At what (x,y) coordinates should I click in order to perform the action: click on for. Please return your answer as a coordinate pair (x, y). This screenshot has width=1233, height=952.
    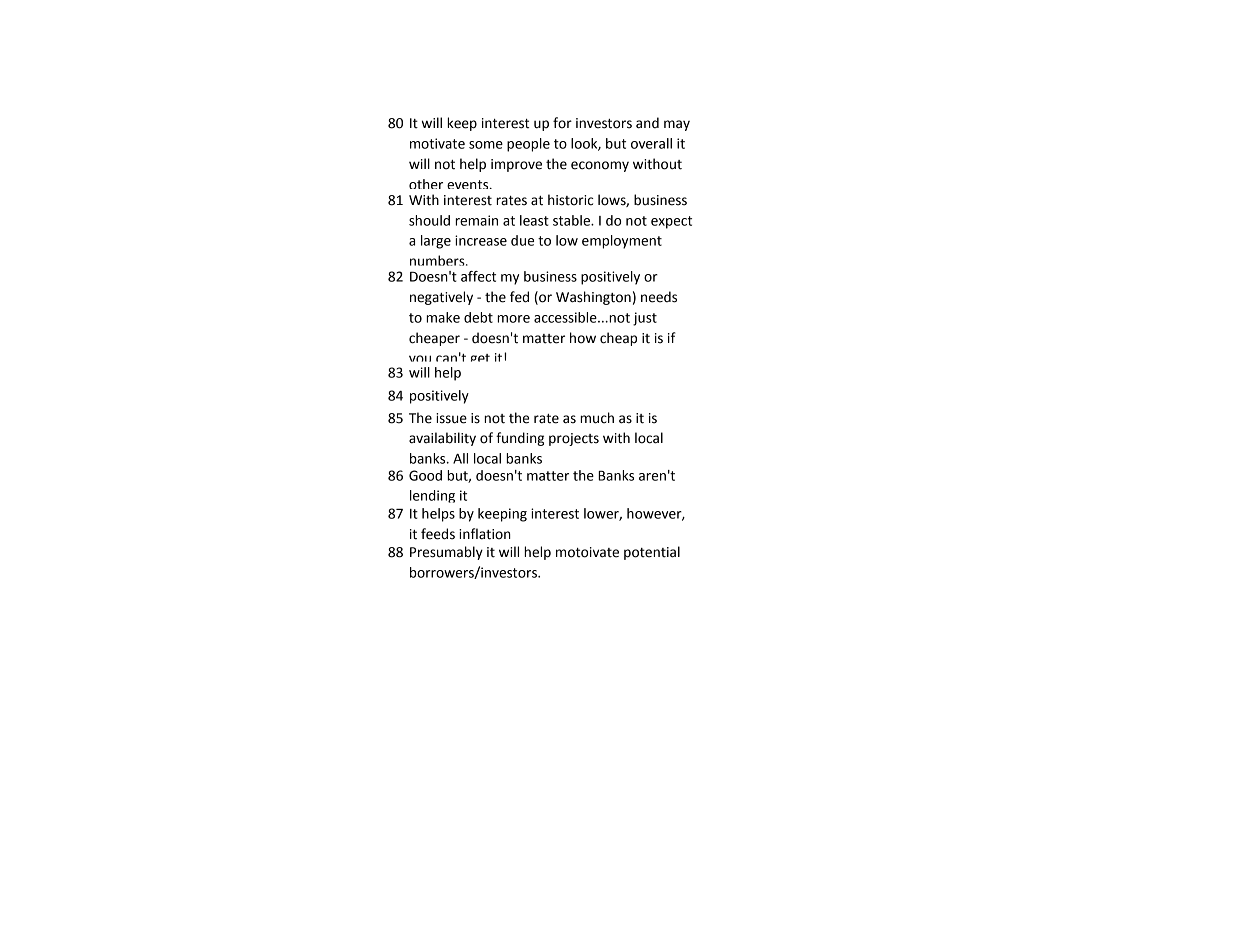
    Looking at the image, I should click on (562, 123).
